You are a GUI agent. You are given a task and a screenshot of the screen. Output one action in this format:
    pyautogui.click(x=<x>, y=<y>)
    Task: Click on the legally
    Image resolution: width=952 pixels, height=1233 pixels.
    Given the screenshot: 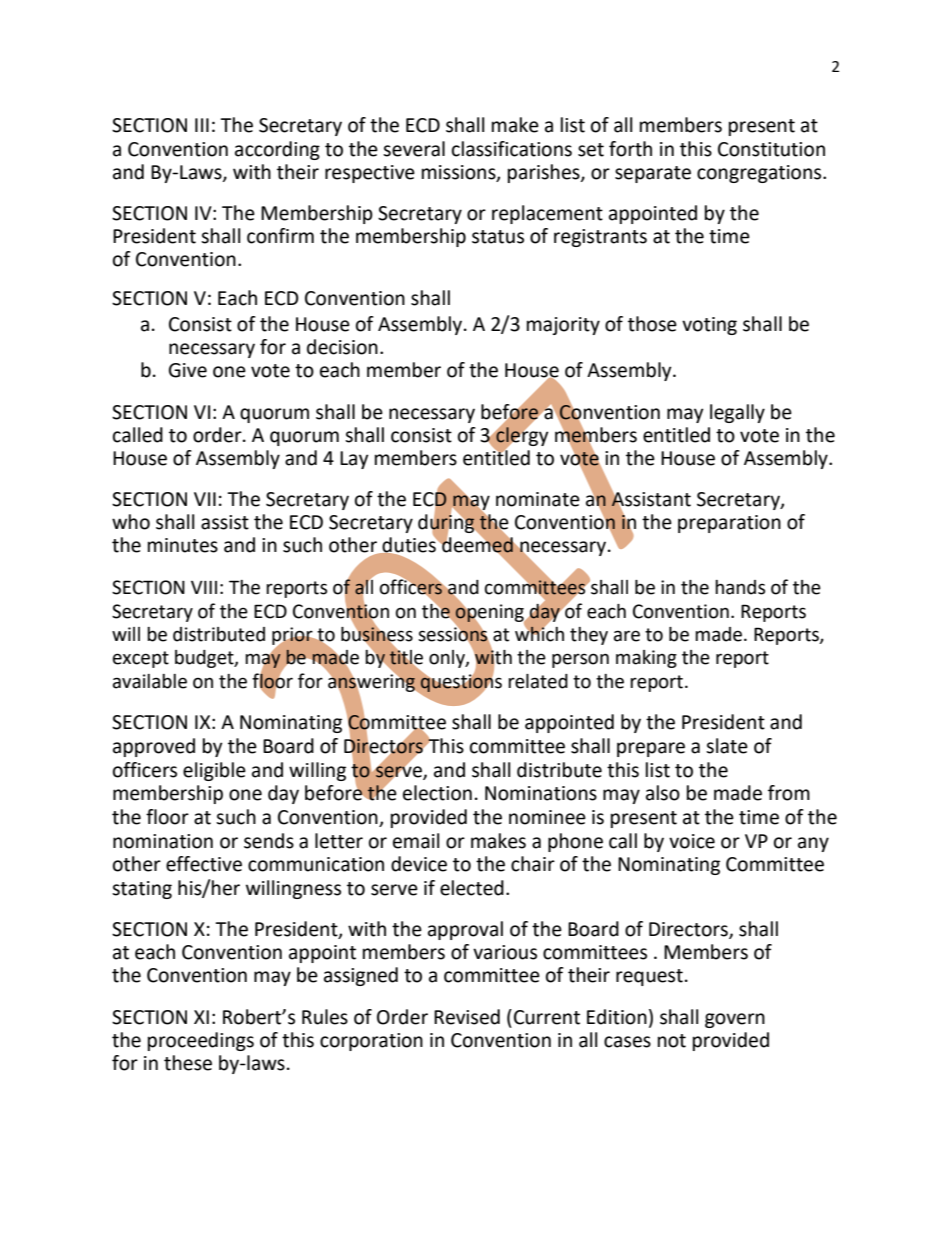 What is the action you would take?
    pyautogui.click(x=737, y=413)
